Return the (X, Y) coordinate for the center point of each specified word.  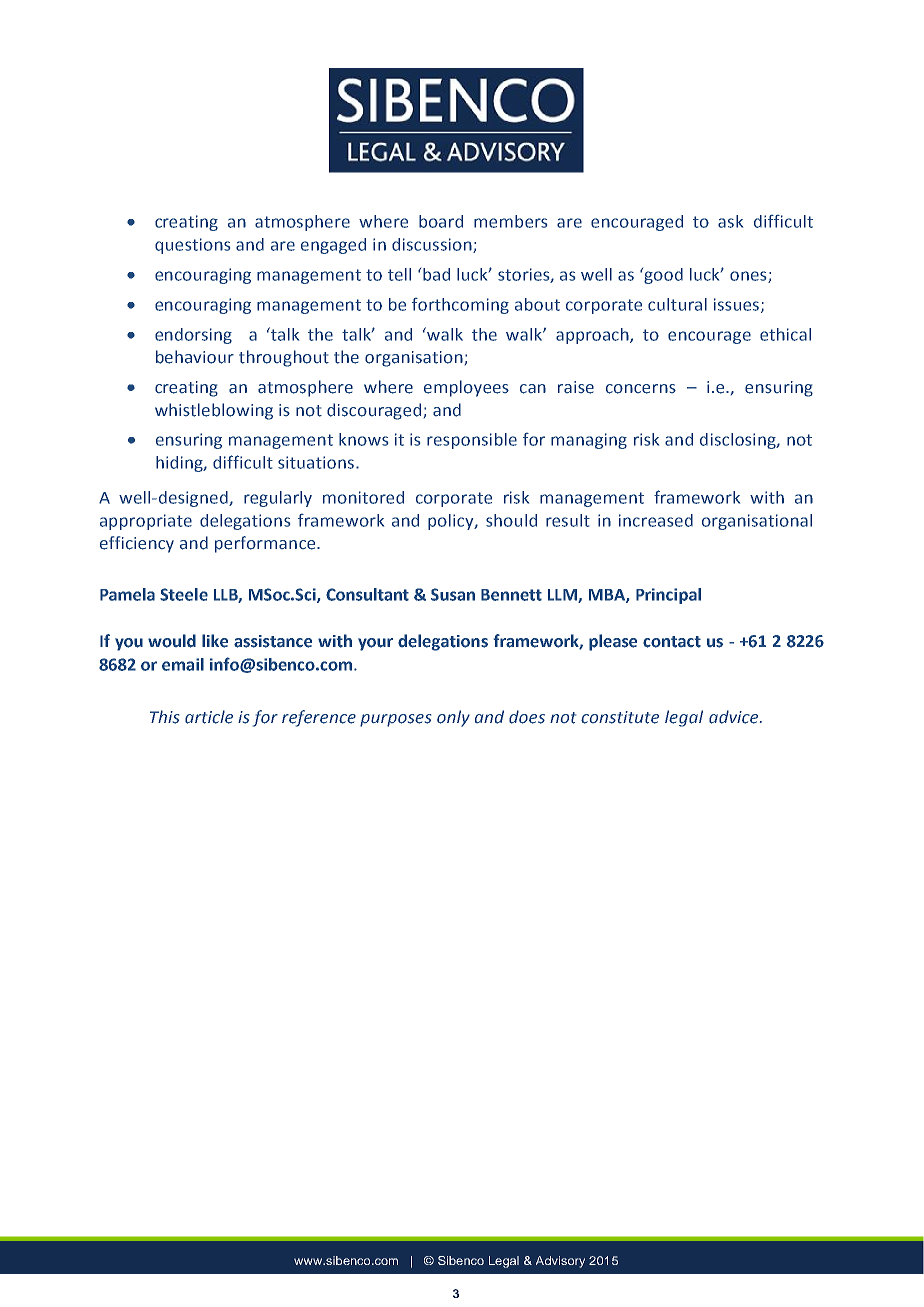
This (164, 717)
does (527, 717)
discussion (433, 245)
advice (735, 717)
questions (192, 246)
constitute (620, 717)
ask (730, 221)
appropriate (146, 522)
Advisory (560, 1262)
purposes (395, 720)
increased (656, 520)
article (209, 717)
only (453, 718)
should (511, 520)
